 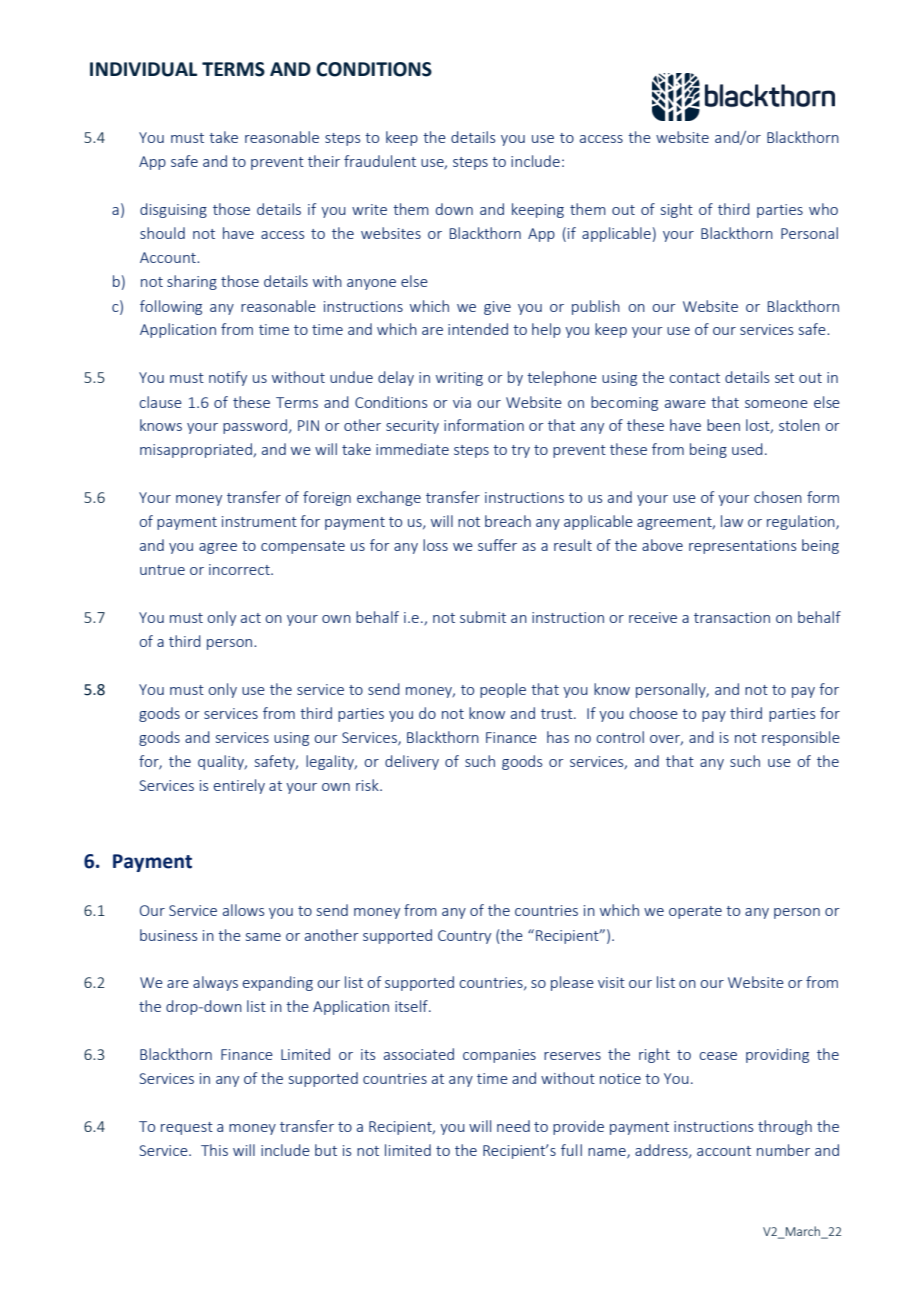 I want to click on request, so click(x=187, y=1128).
